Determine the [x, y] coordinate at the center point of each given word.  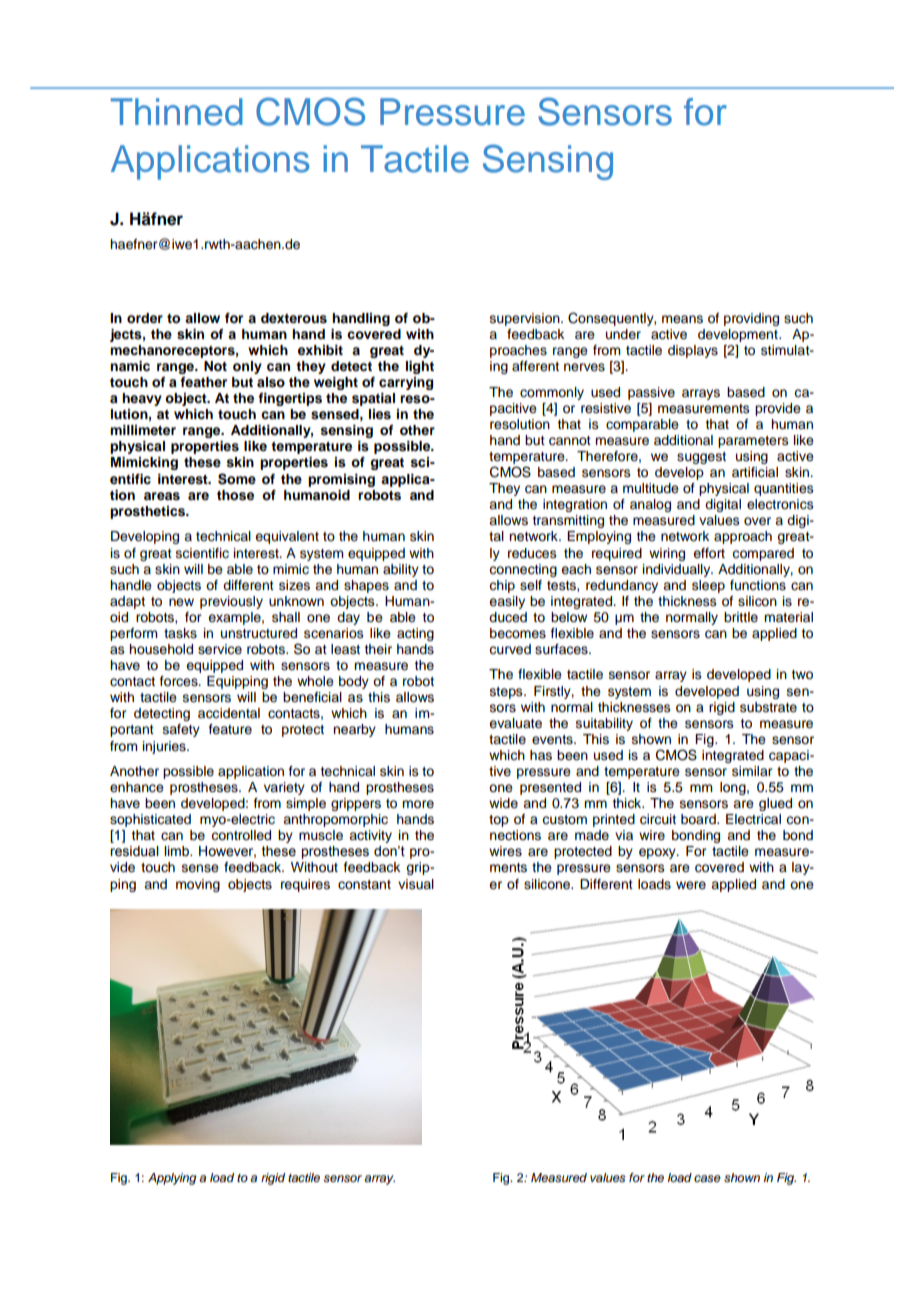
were [691, 885]
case [707, 1178]
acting [415, 634]
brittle [741, 617]
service [220, 649]
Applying [172, 1179]
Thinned [177, 112]
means [682, 319]
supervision [526, 319]
